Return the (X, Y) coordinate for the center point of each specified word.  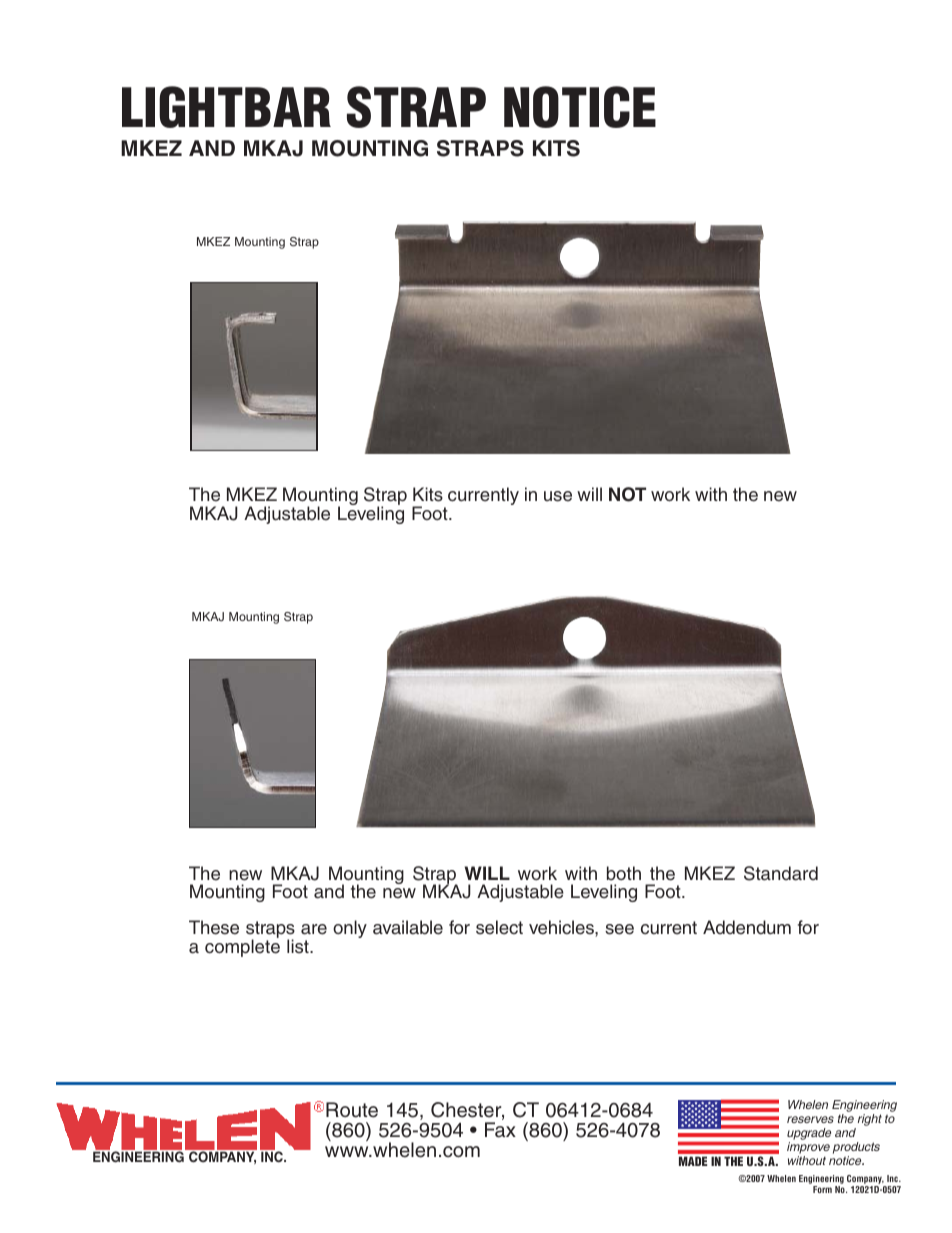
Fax (500, 1130)
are (314, 929)
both (624, 873)
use (558, 496)
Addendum (747, 927)
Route (352, 1110)
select (499, 927)
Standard (781, 873)
